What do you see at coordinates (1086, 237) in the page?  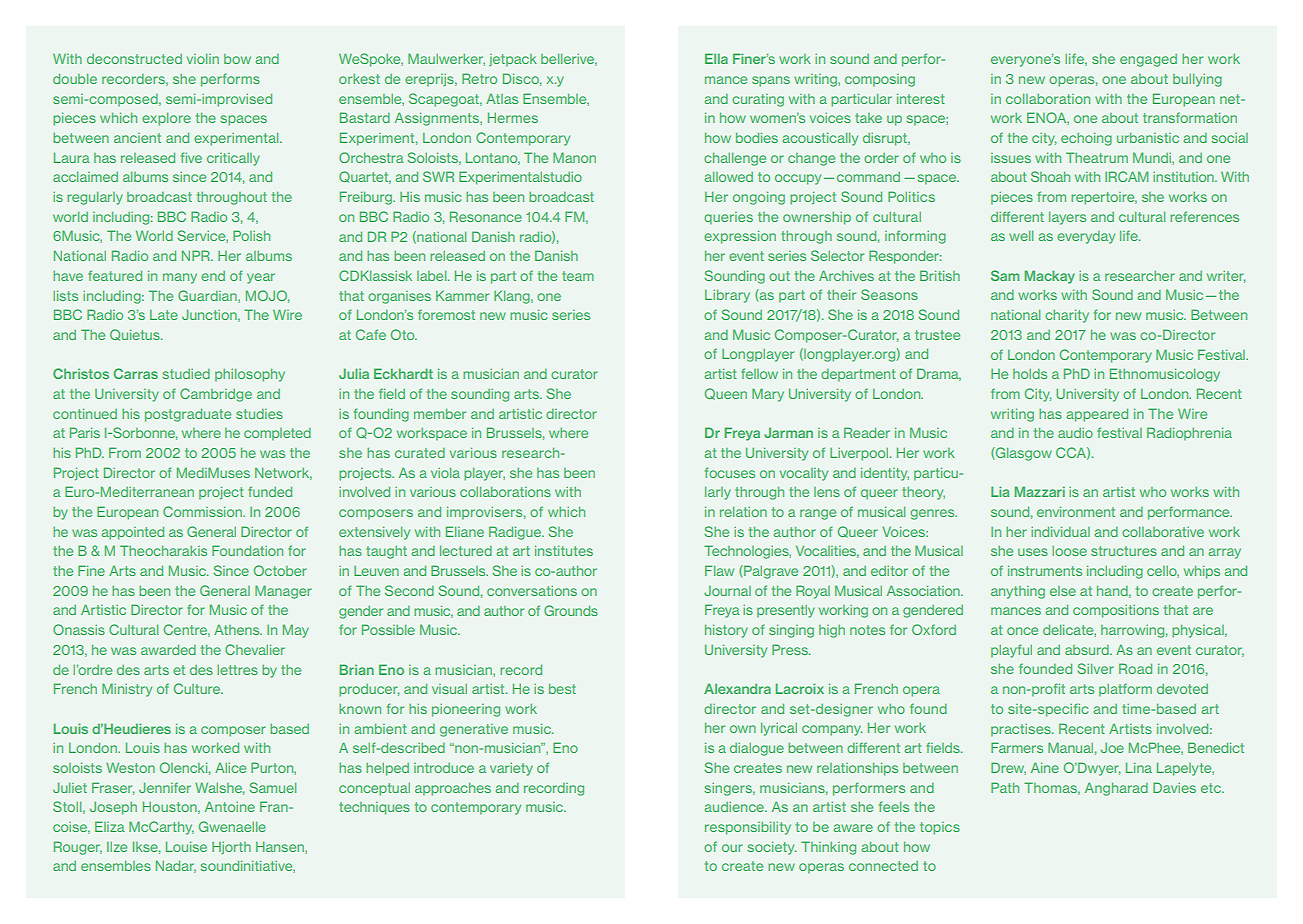 I see `everyday` at bounding box center [1086, 237].
